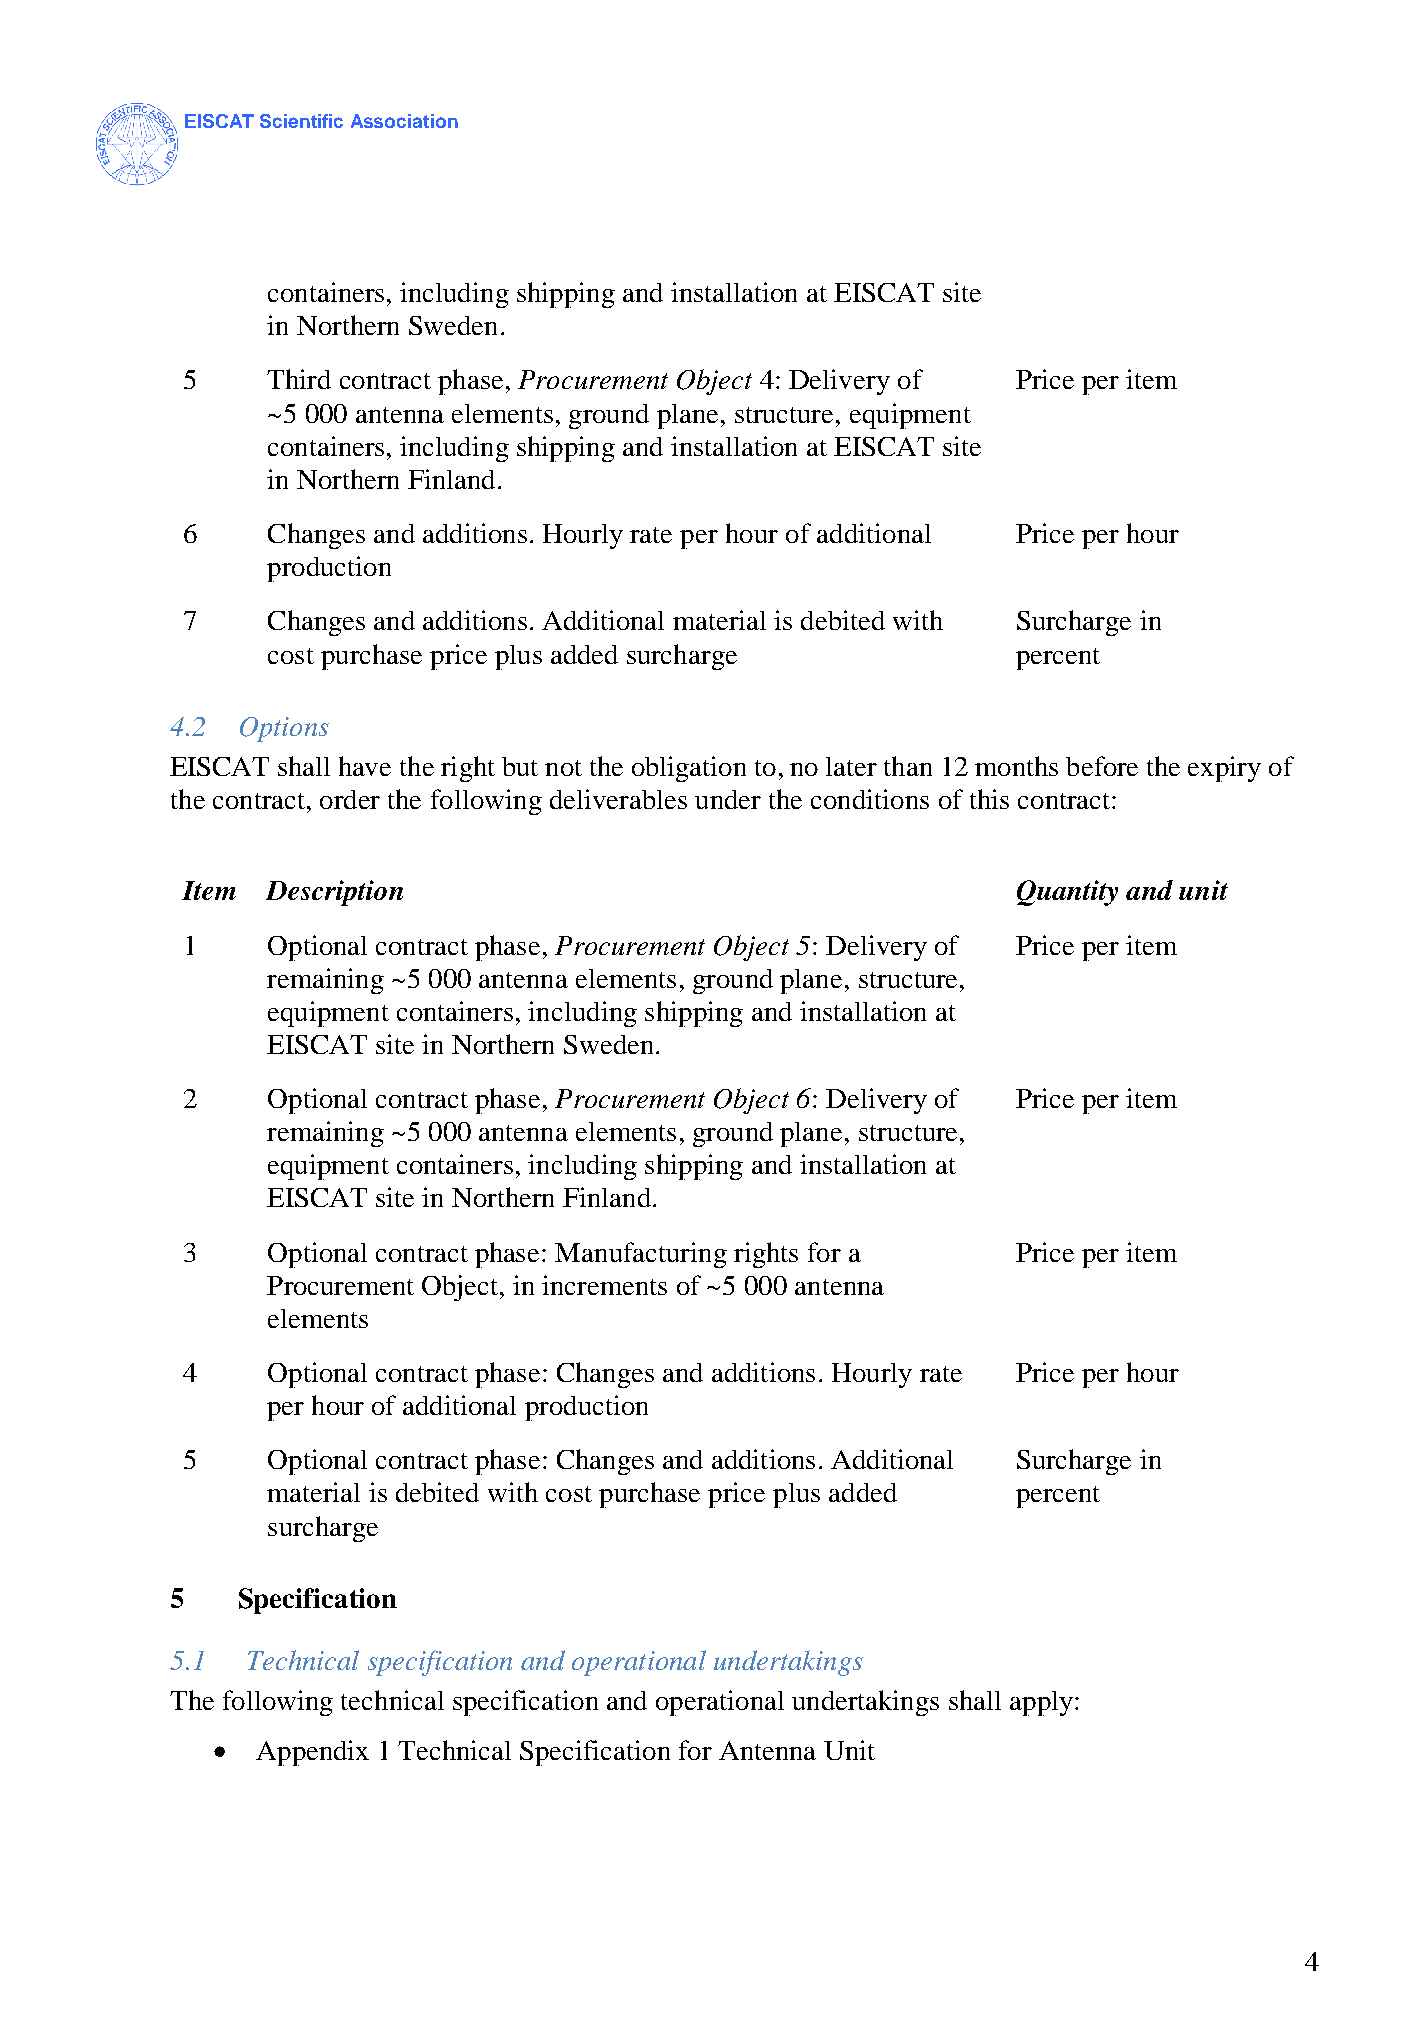  I want to click on before, so click(1102, 766).
